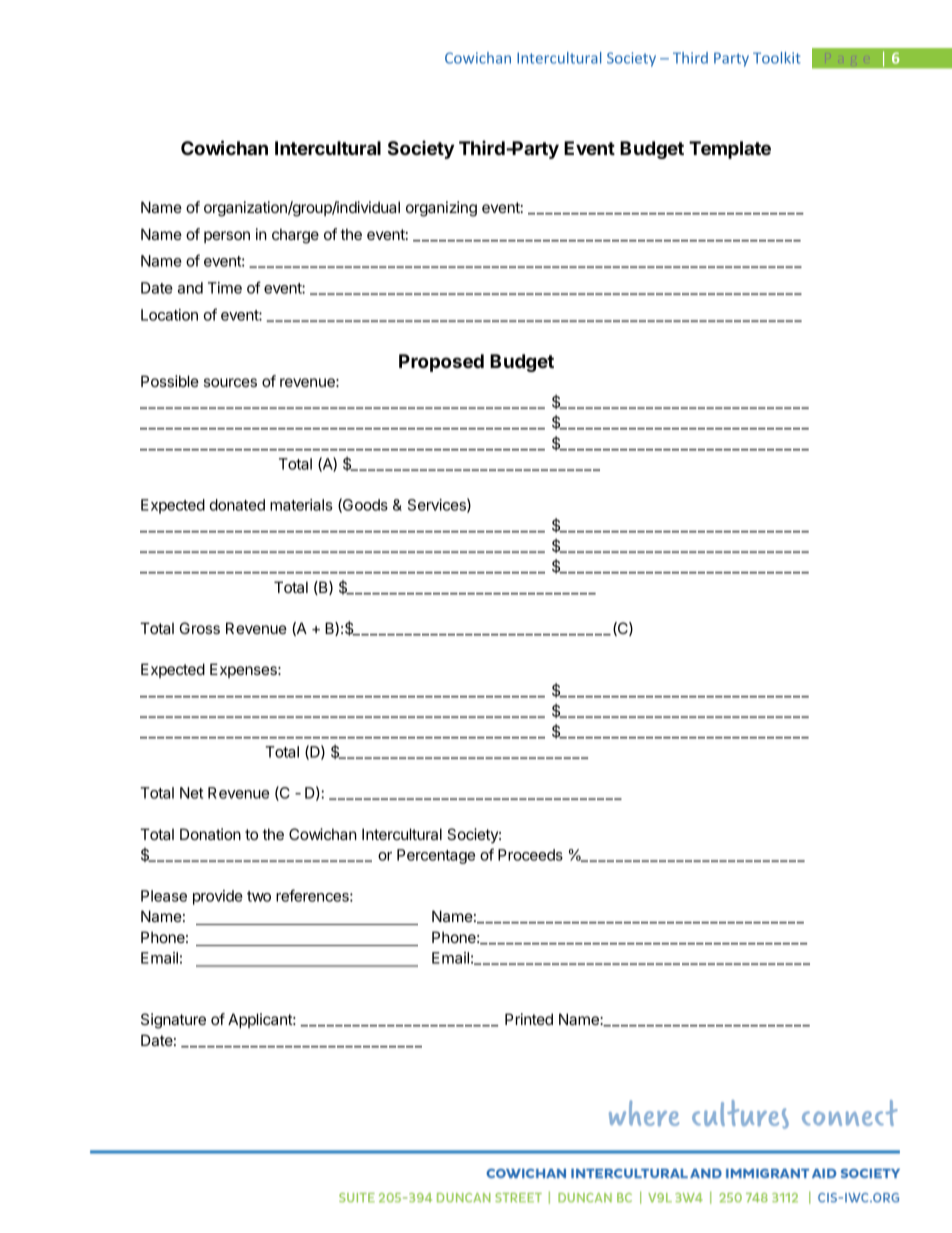 This screenshot has width=952, height=1233. Describe the element at coordinates (530, 855) in the screenshot. I see `Proceeds` at that location.
